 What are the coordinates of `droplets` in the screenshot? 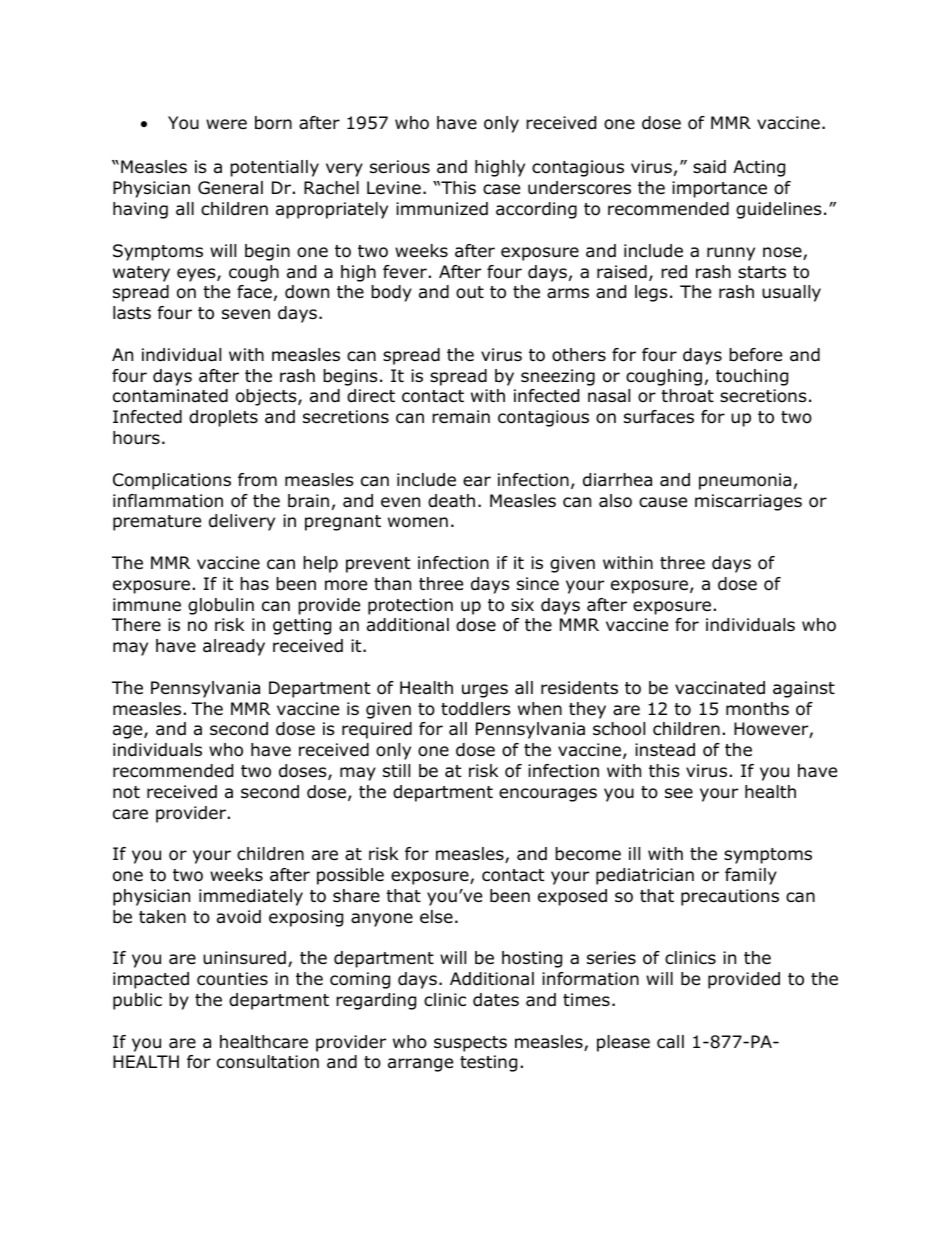 It's located at (223, 418).
